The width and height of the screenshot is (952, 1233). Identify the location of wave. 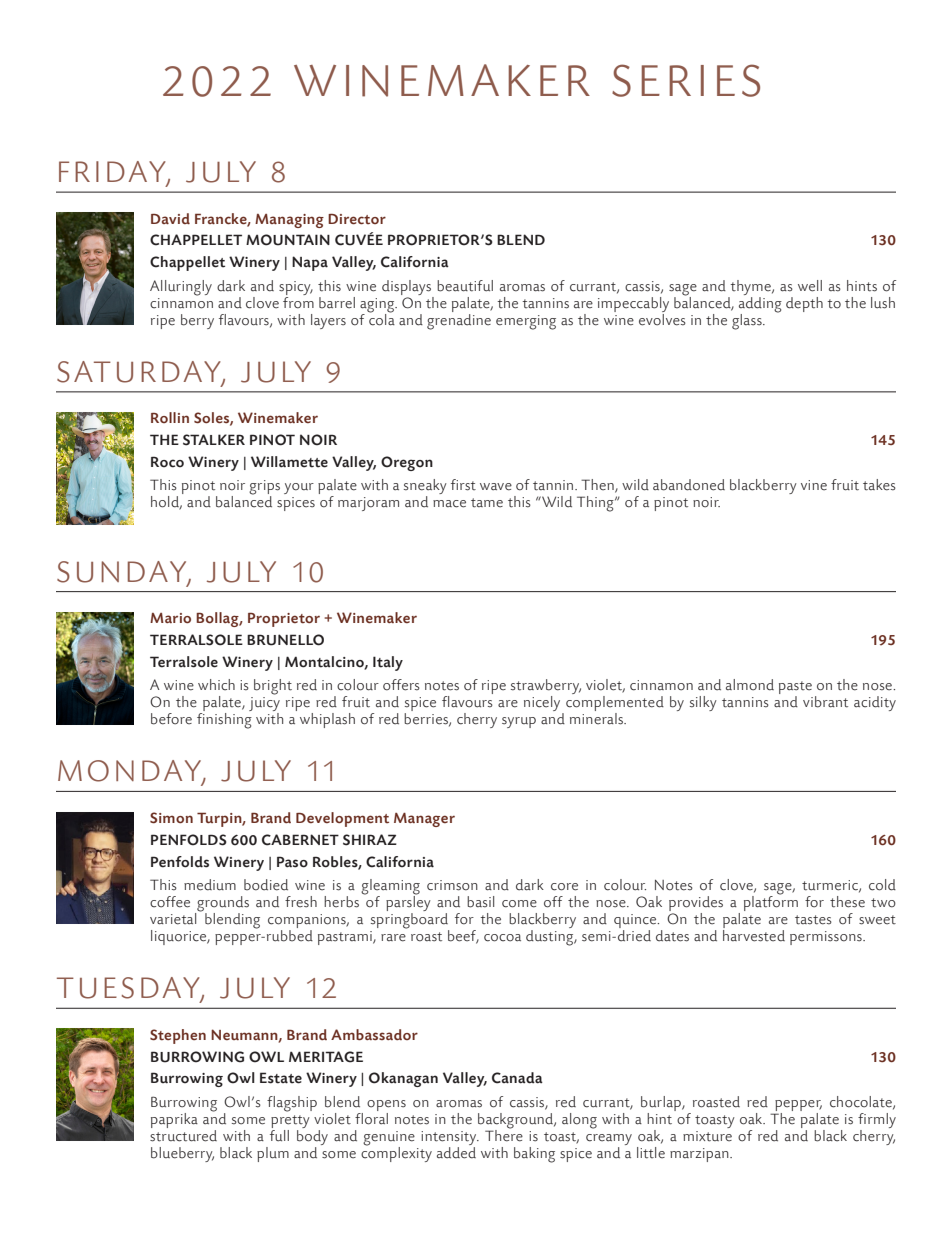
(496, 487).
